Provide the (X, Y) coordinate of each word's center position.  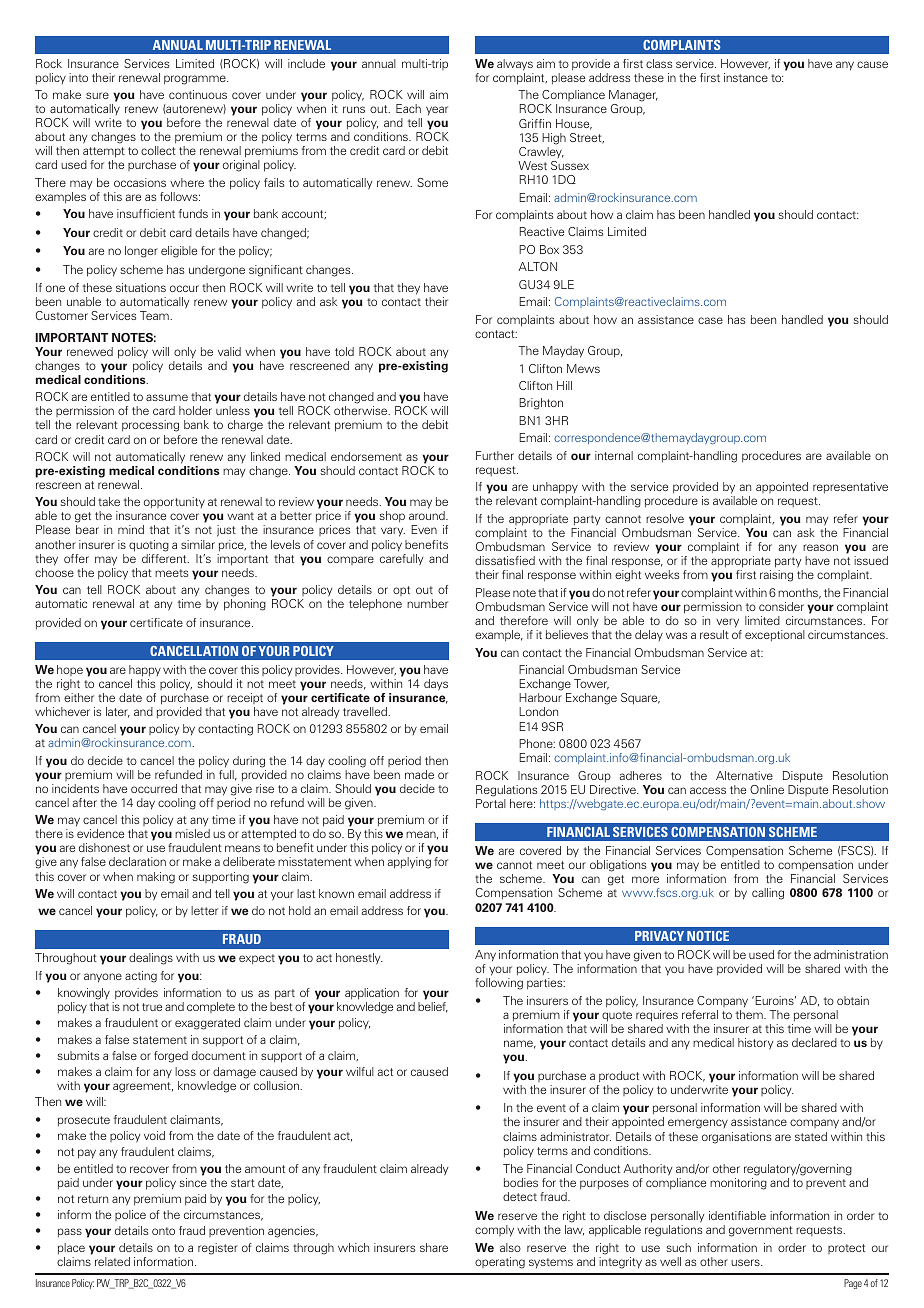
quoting (149, 546)
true (152, 1007)
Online (767, 789)
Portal (491, 803)
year (437, 111)
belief (433, 1007)
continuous (198, 94)
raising (776, 576)
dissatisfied (505, 560)
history (755, 1044)
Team (155, 315)
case (710, 320)
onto (163, 1231)
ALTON (538, 266)
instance (746, 77)
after (84, 802)
